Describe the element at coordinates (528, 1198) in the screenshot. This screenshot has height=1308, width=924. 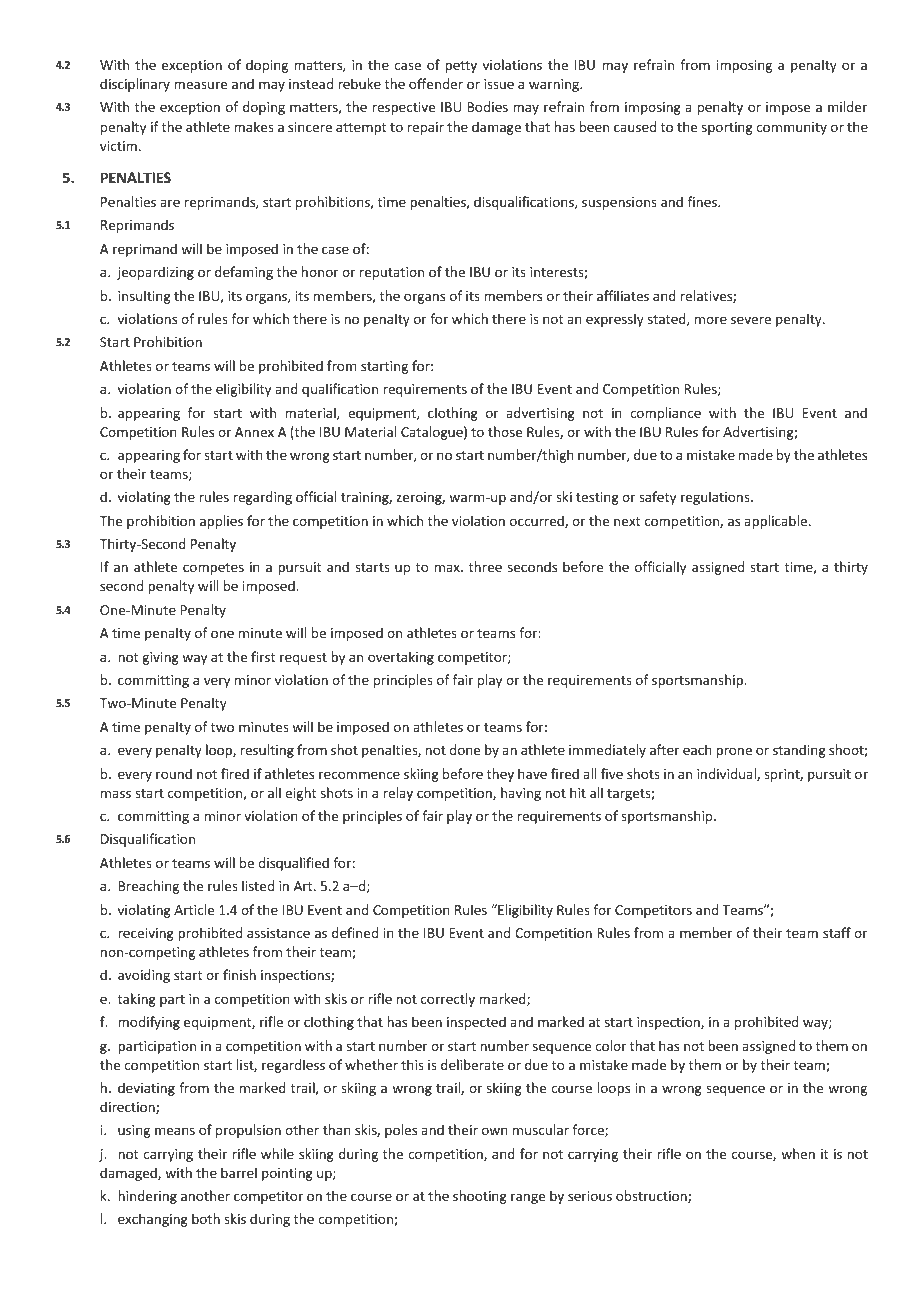
I see `range` at that location.
